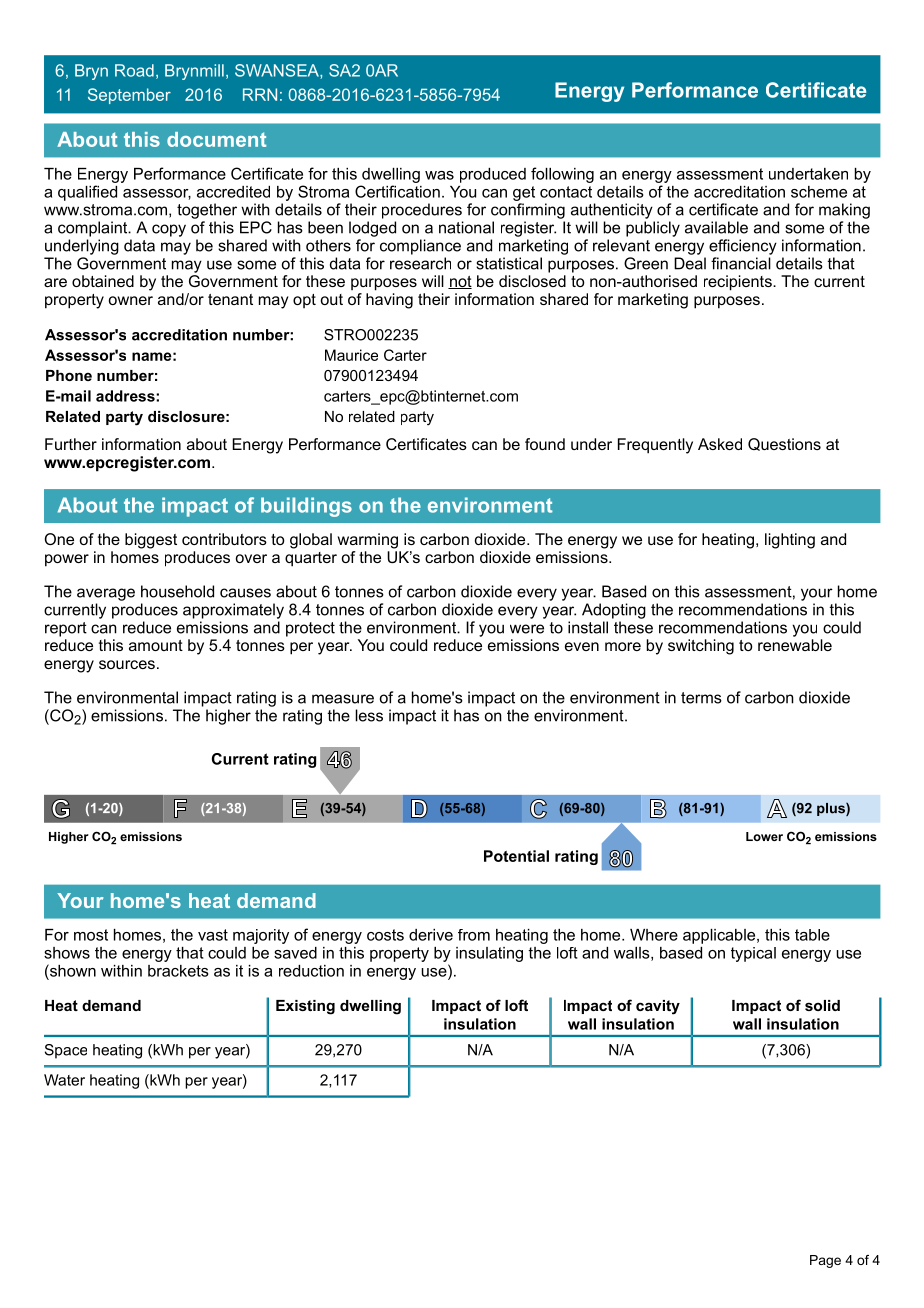 This screenshot has width=924, height=1308. I want to click on scheme, so click(819, 192).
